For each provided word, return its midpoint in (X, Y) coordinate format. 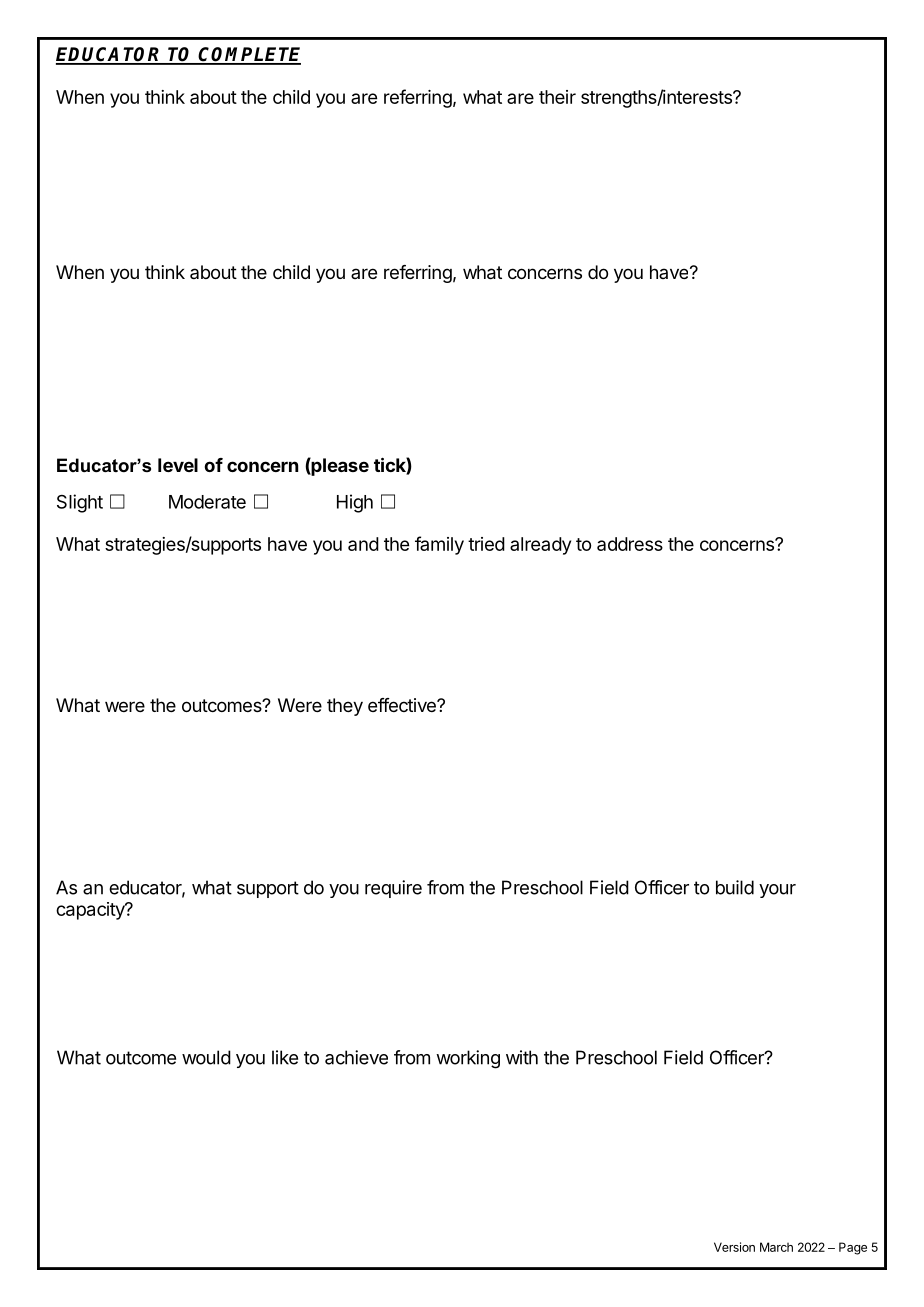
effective (403, 705)
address (630, 544)
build (735, 887)
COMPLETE (249, 55)
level (178, 465)
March (776, 1247)
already (540, 546)
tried (486, 544)
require (393, 889)
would (206, 1057)
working (468, 1059)
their (557, 97)
